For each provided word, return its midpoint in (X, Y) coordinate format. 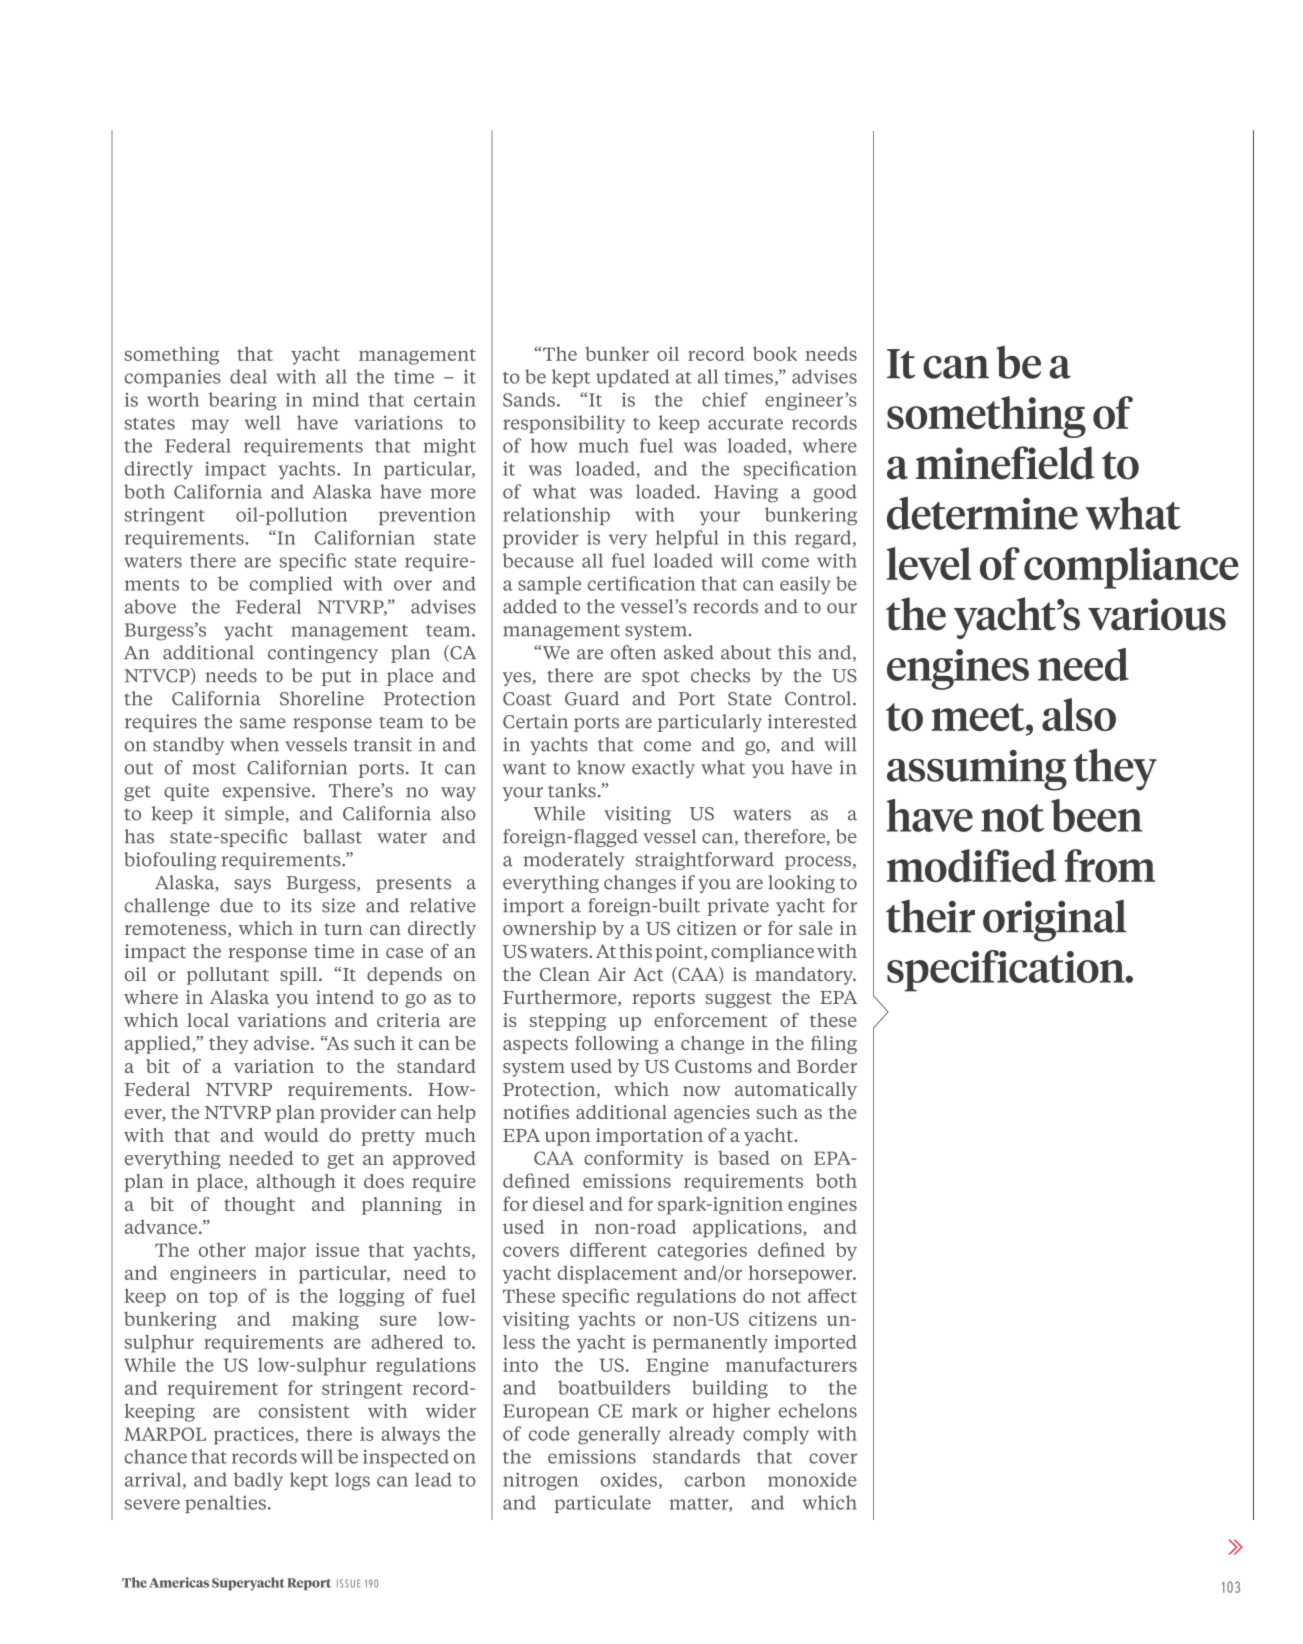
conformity (634, 1159)
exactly (663, 769)
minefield (1005, 463)
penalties (225, 1504)
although (296, 1183)
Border (827, 1066)
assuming (977, 770)
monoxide (812, 1479)
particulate (602, 1504)
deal (248, 376)
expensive (268, 792)
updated (633, 378)
